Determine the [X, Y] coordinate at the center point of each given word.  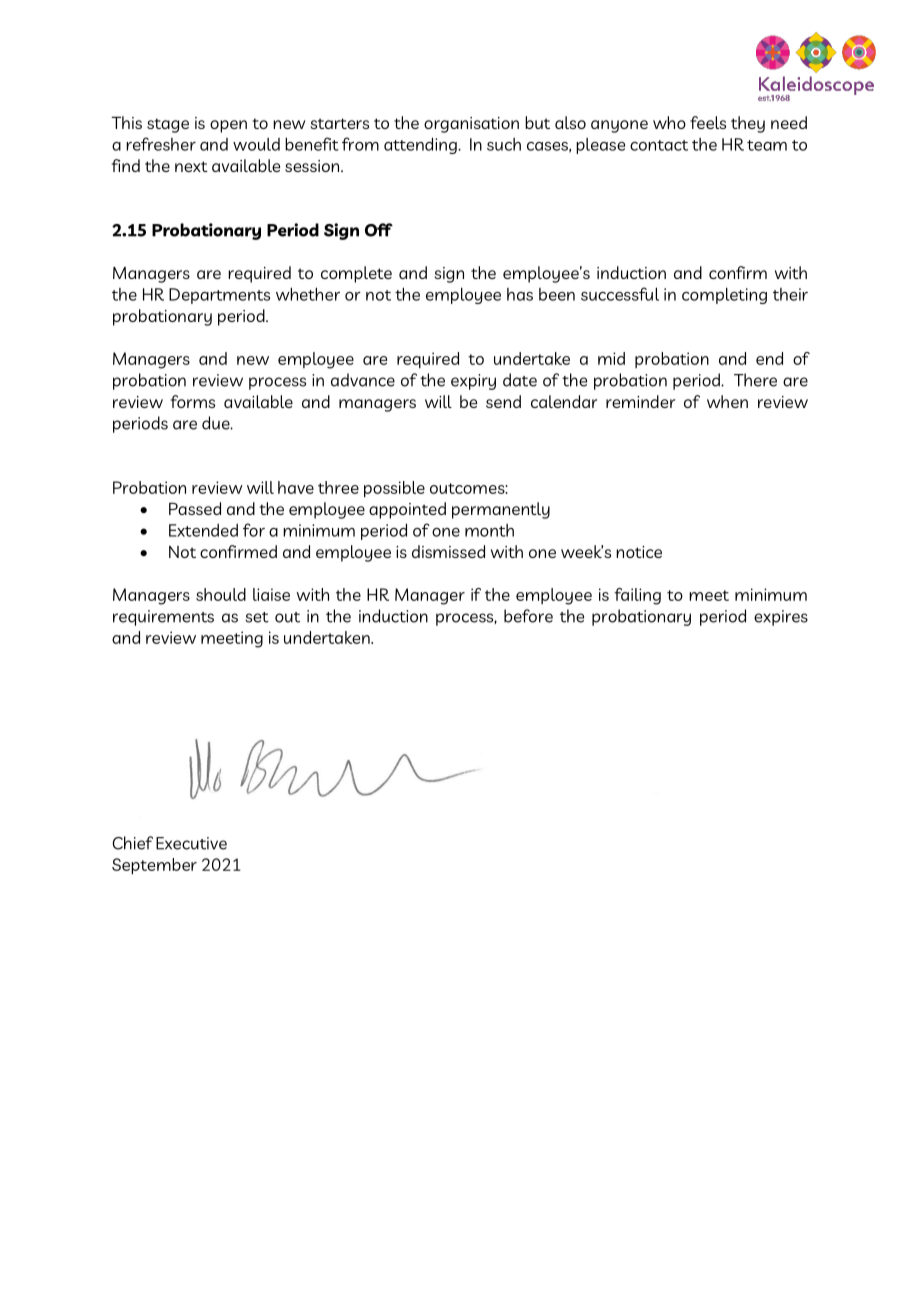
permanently [501, 510]
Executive [191, 843]
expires [781, 618]
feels [708, 122]
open [228, 126]
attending [421, 145]
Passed [195, 508]
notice [639, 552]
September [154, 866]
